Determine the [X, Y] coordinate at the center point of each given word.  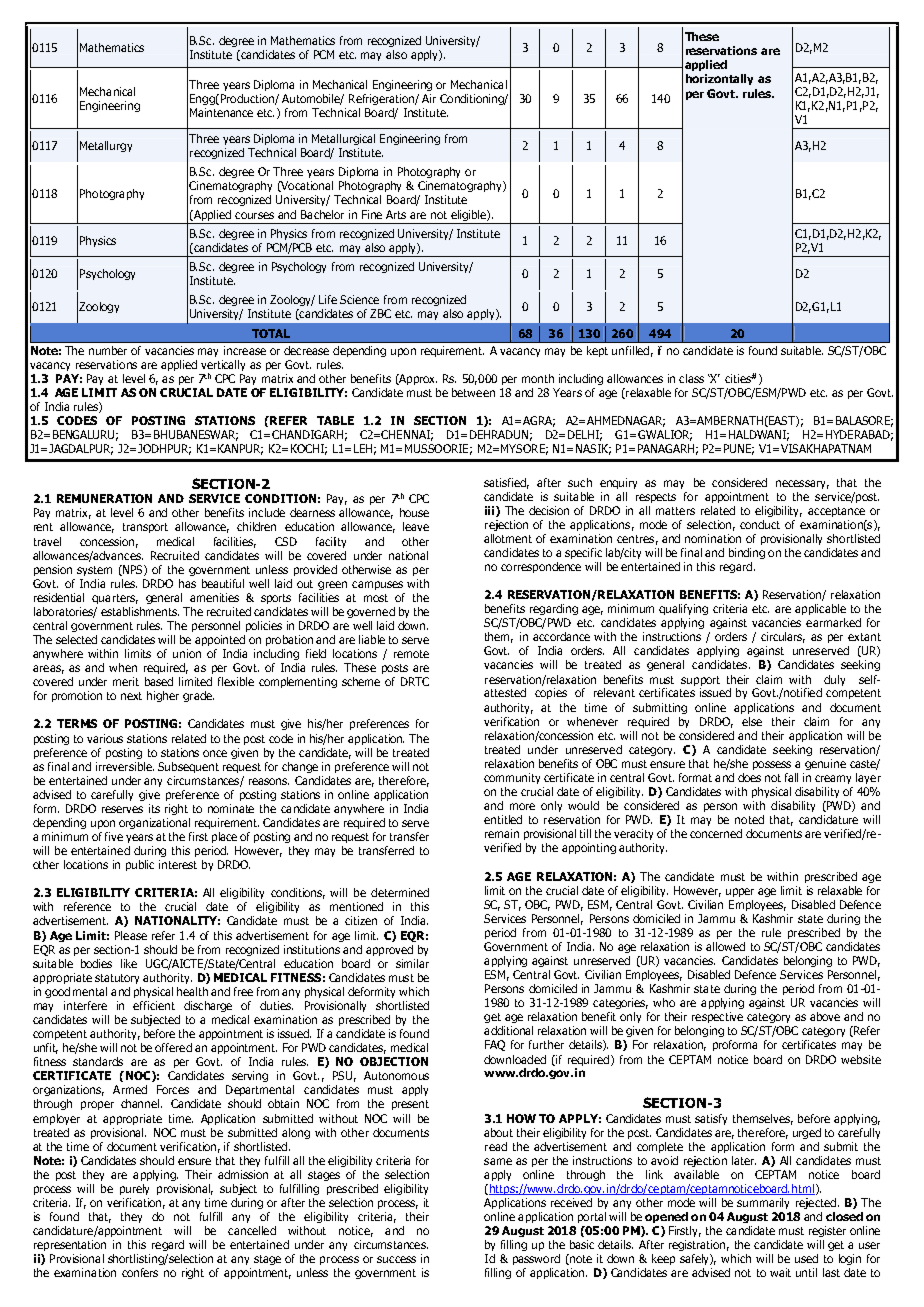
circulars [783, 637]
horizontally [719, 79]
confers [140, 1272]
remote [411, 654]
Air [429, 98]
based [159, 681]
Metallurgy [106, 146]
